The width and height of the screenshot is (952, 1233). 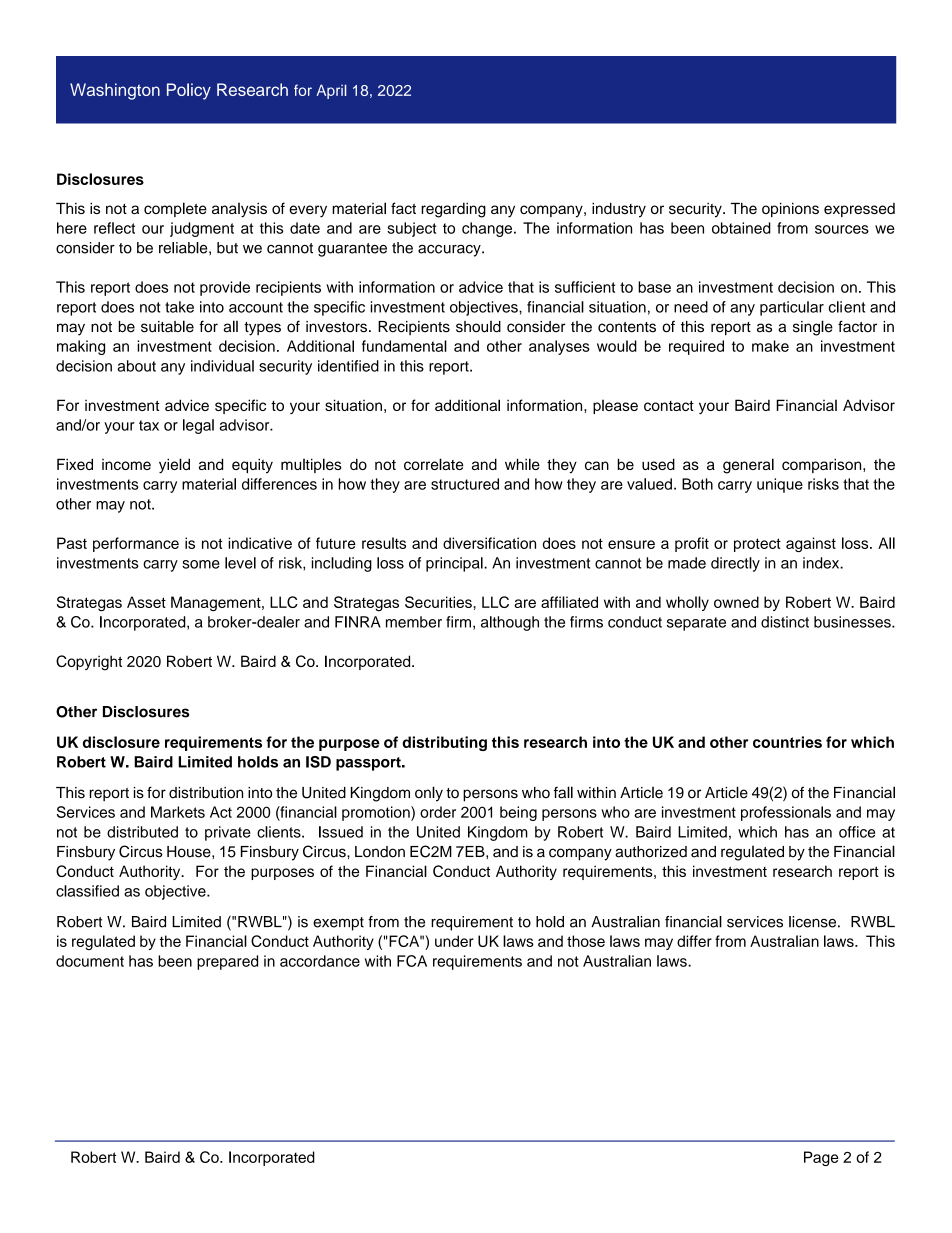 What do you see at coordinates (189, 91) in the screenshot?
I see `Policy` at bounding box center [189, 91].
